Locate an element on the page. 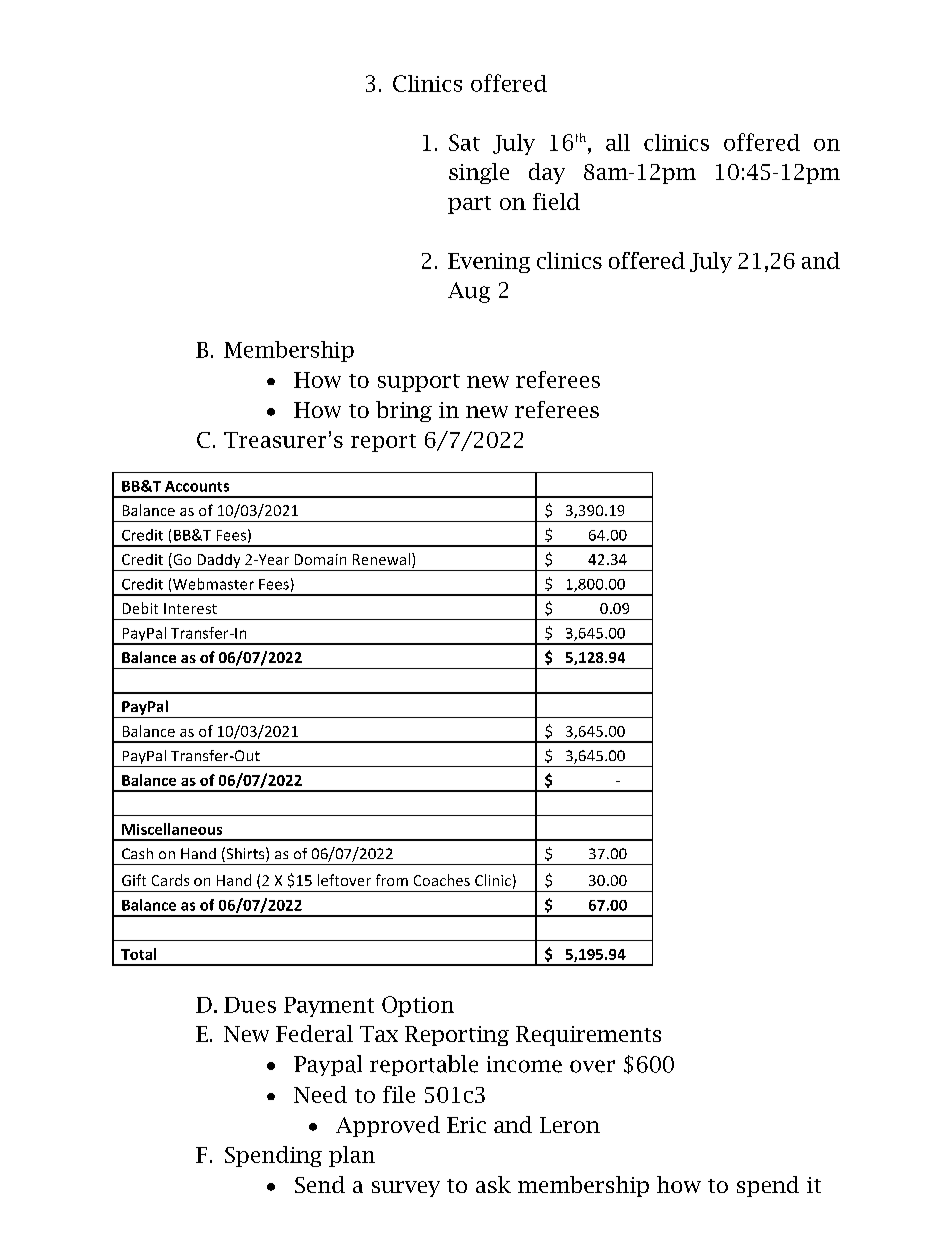 The width and height of the page is (952, 1233). from is located at coordinates (392, 880).
